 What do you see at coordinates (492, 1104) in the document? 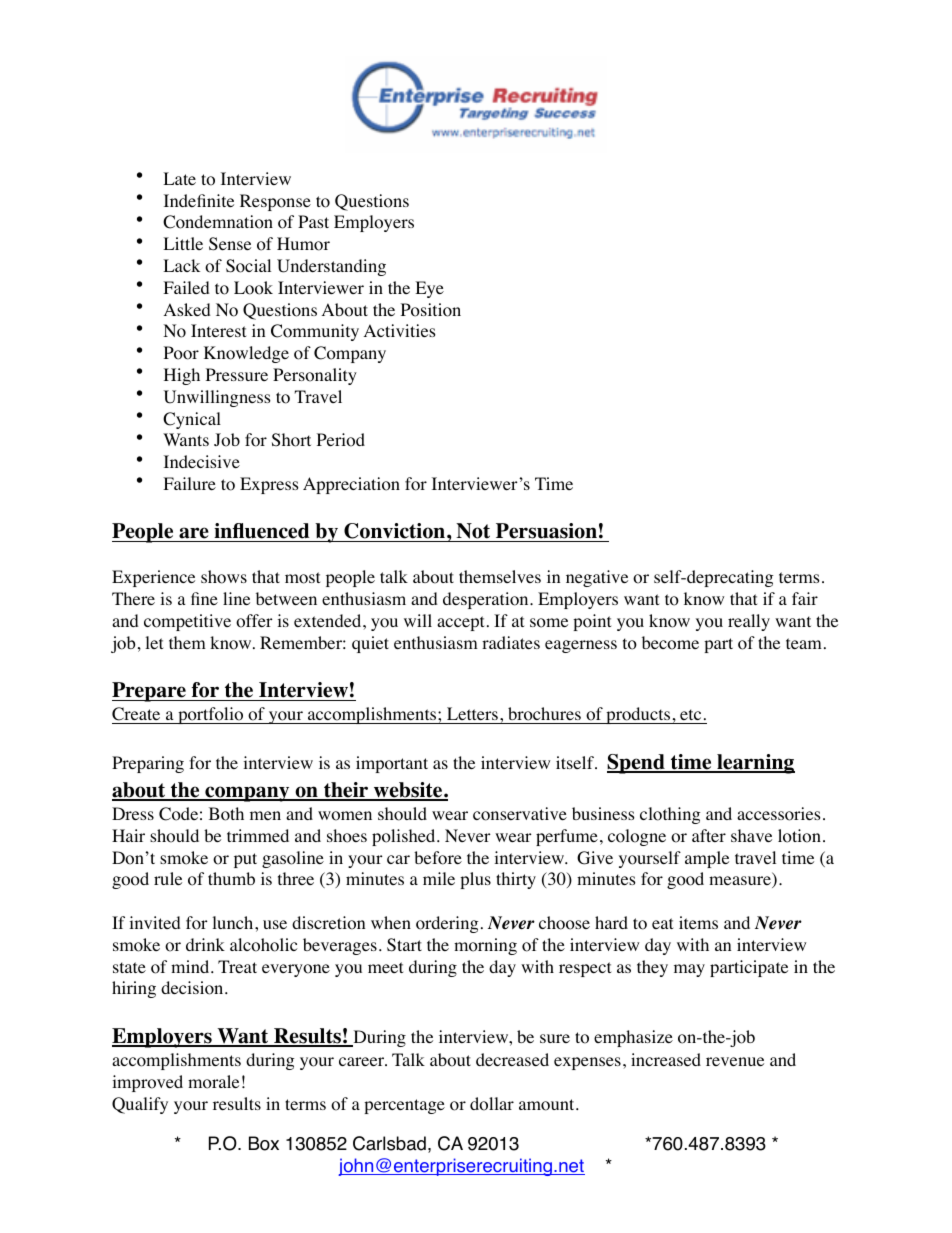
I see `dollar` at bounding box center [492, 1104].
